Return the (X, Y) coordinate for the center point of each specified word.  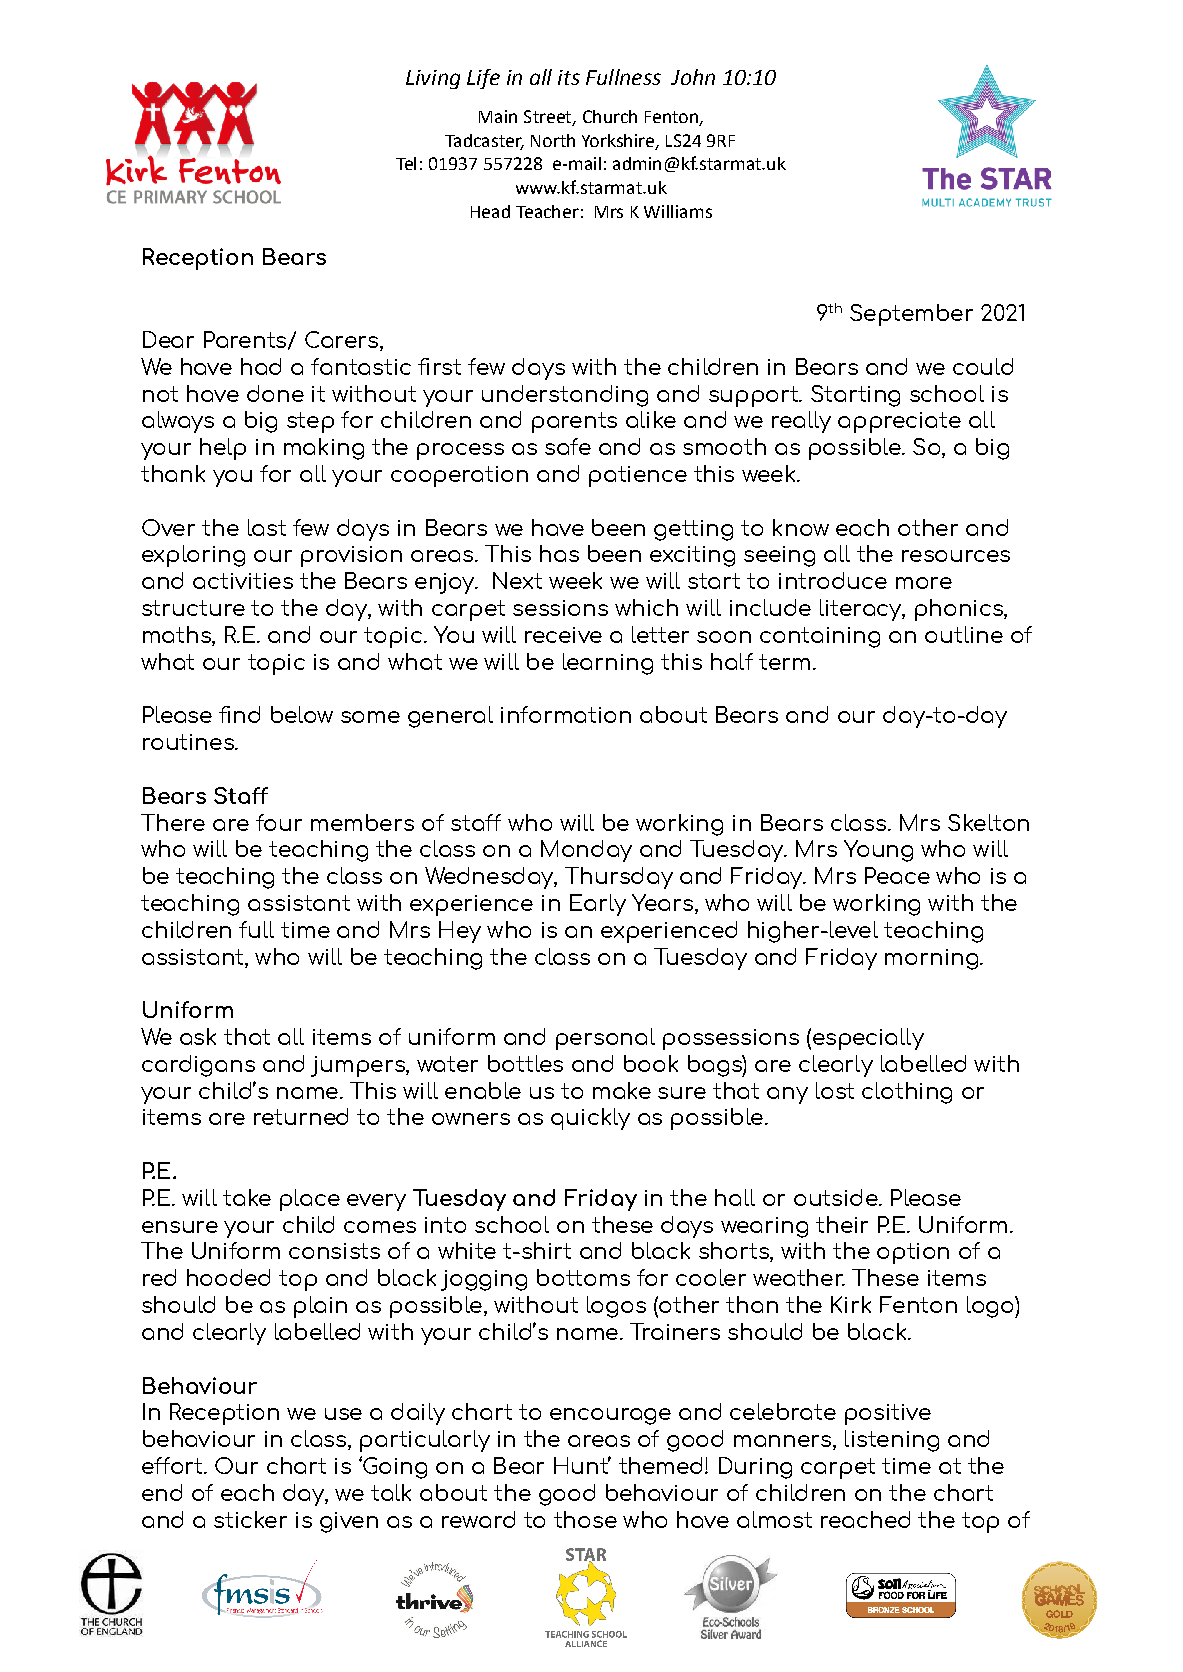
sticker (250, 1519)
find (239, 714)
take (247, 1197)
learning (608, 664)
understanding (565, 396)
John (693, 77)
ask (198, 1036)
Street (549, 117)
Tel (406, 163)
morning (933, 959)
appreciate (899, 422)
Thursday (619, 878)
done (275, 393)
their (842, 1224)
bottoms (583, 1277)
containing (820, 637)
